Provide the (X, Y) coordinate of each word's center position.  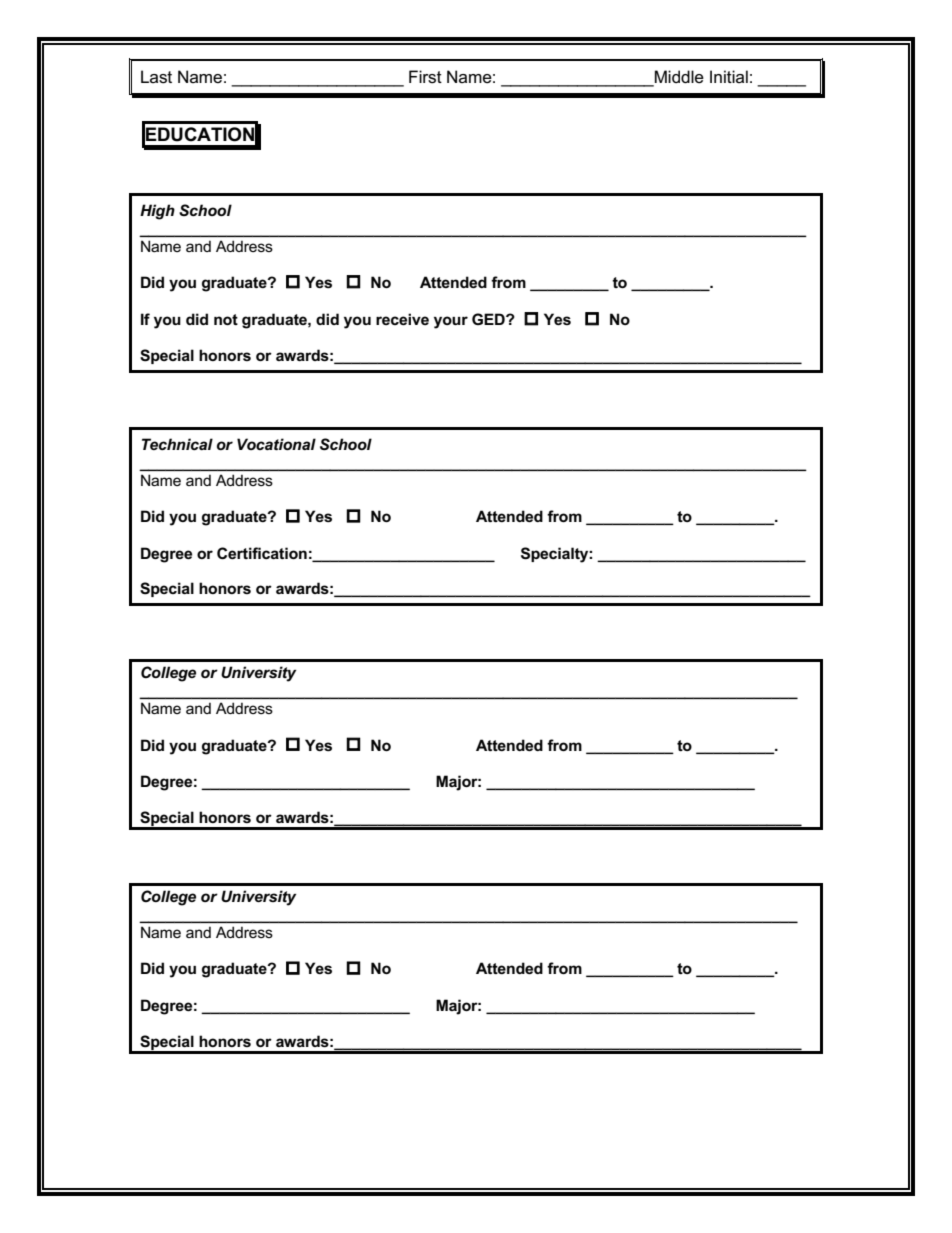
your (451, 322)
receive (402, 319)
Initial (729, 76)
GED (489, 319)
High (157, 212)
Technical (177, 444)
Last (156, 77)
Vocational (276, 444)
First (425, 77)
